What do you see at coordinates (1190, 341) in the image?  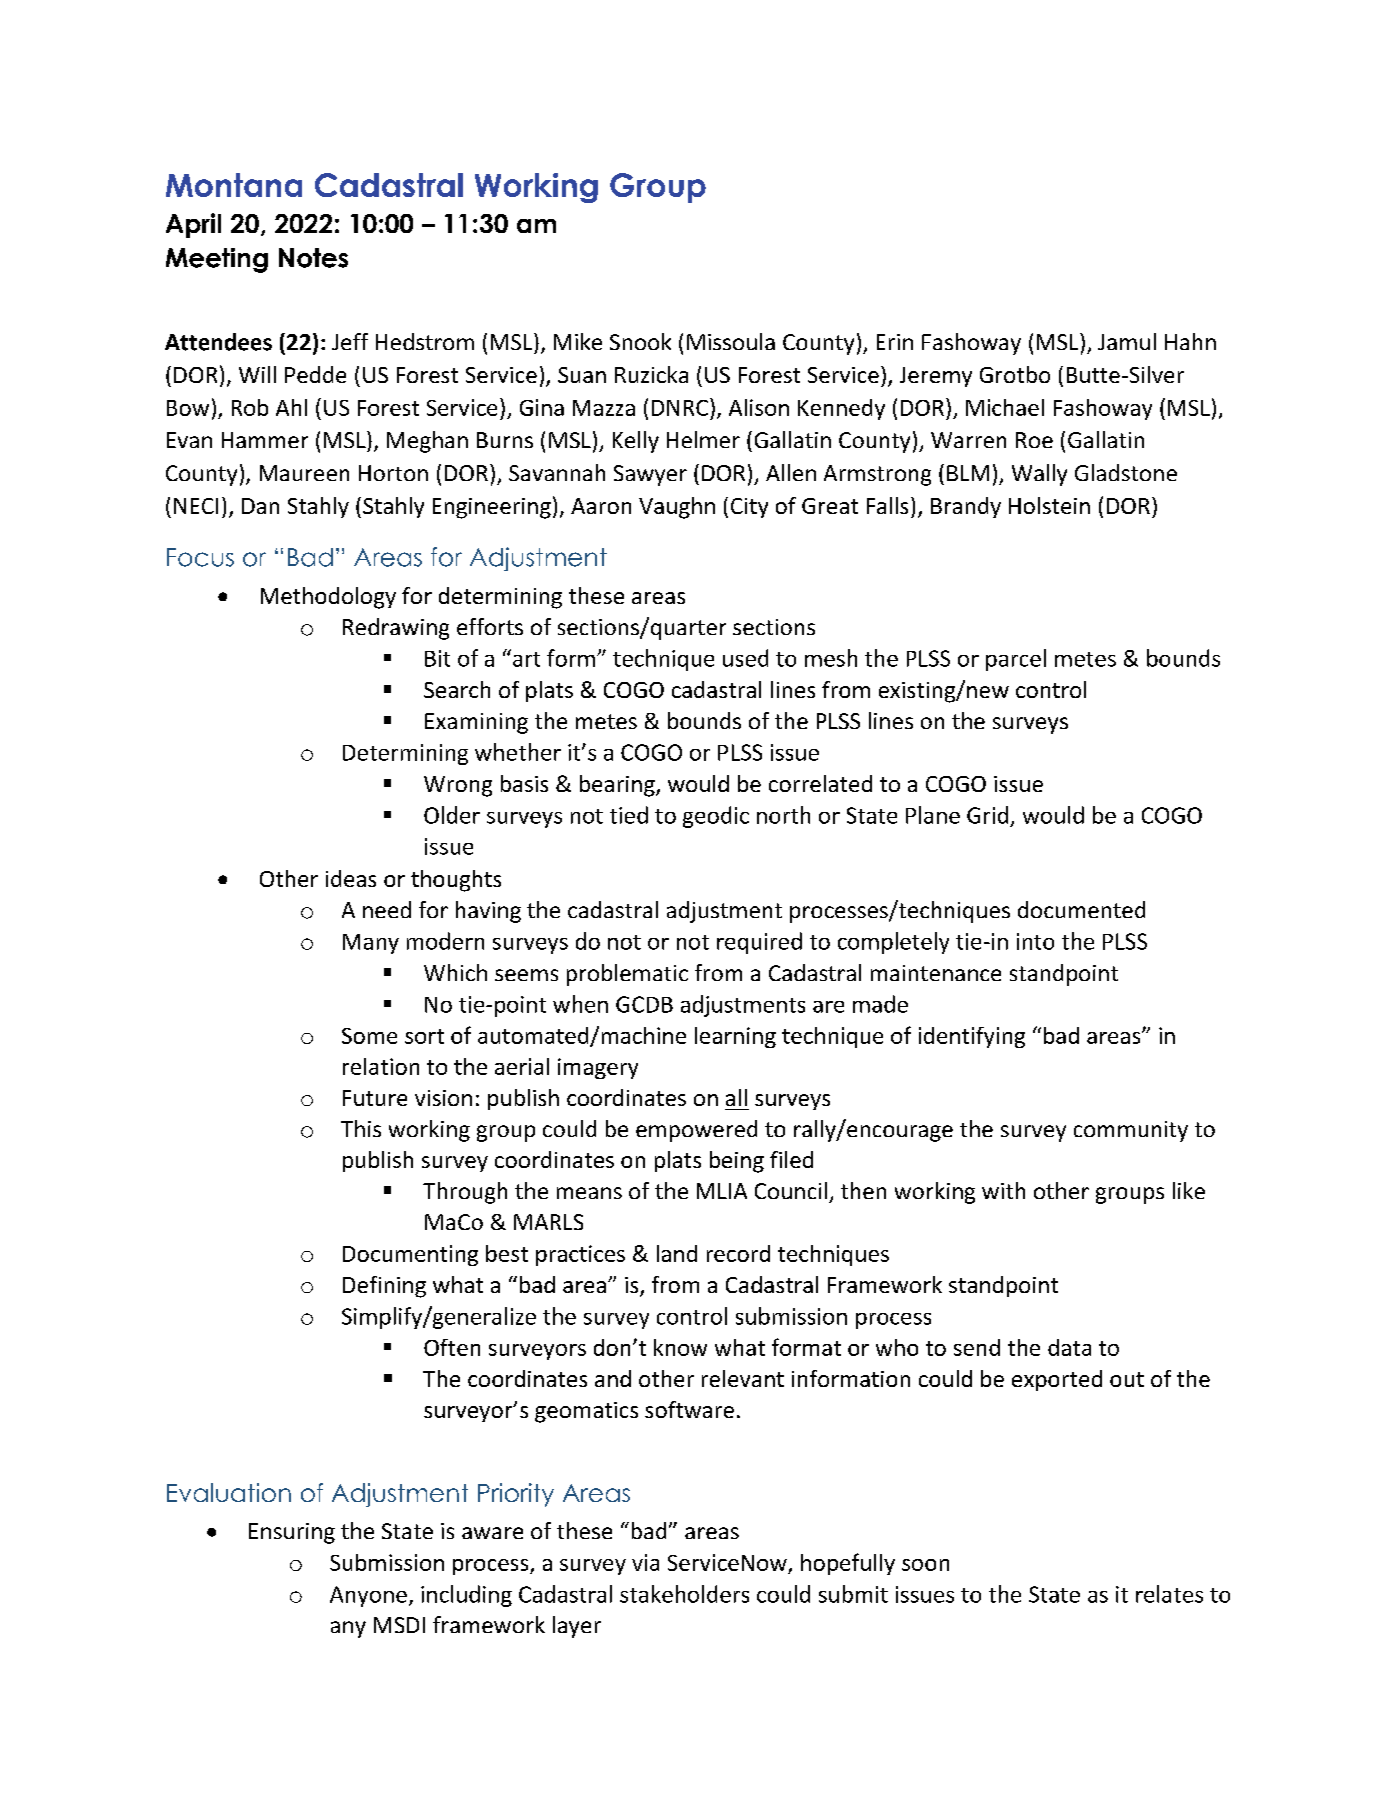 I see `Hahn` at bounding box center [1190, 341].
